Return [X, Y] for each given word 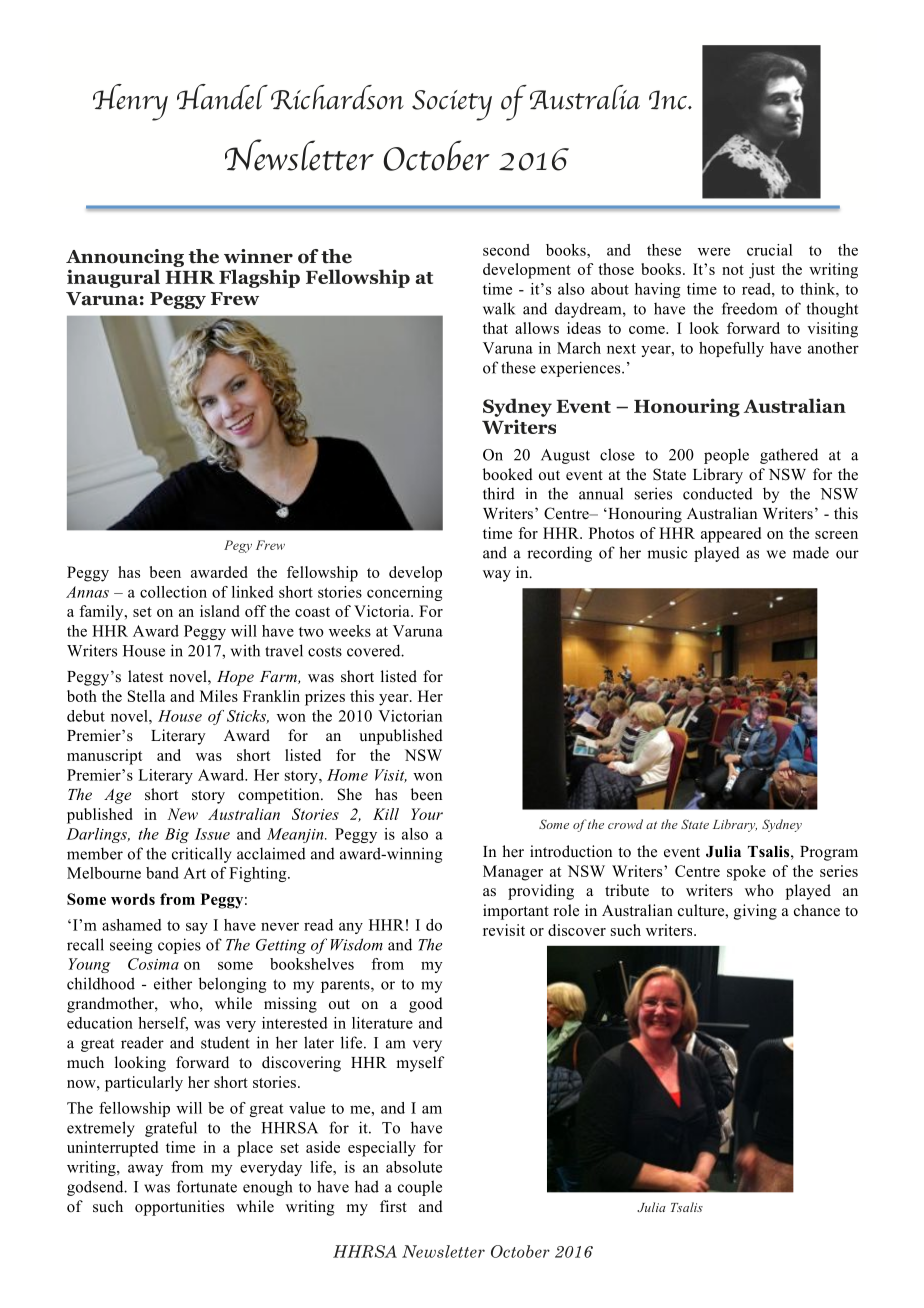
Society [452, 105]
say [197, 928]
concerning [405, 593]
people [726, 456]
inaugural [113, 278]
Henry [130, 102]
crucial [769, 250]
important [516, 912]
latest [145, 676]
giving [755, 912]
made [811, 553]
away [145, 1170]
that [495, 328]
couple [420, 1188]
